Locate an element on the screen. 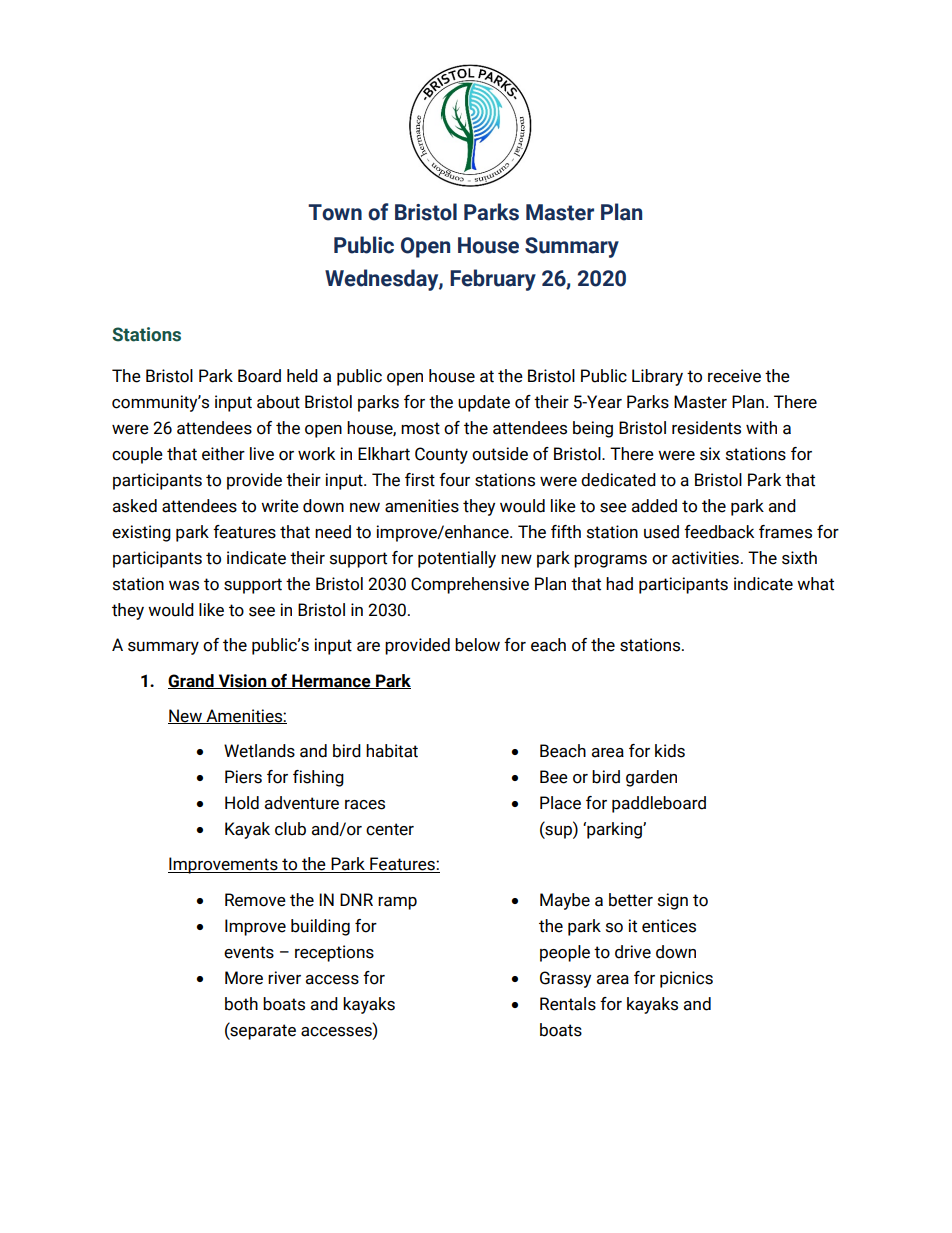  kids is located at coordinates (670, 751).
